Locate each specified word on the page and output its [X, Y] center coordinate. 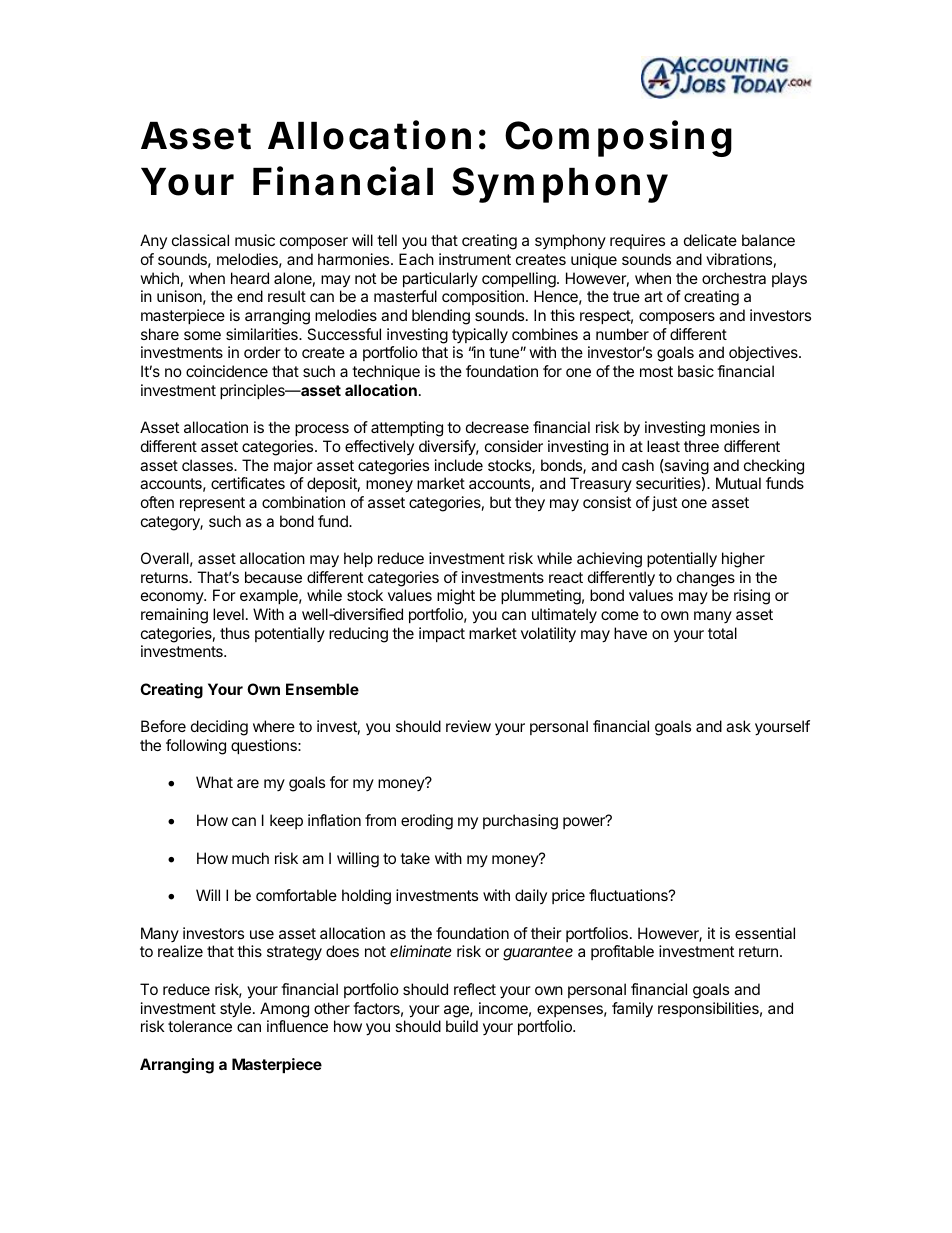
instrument [475, 259]
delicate [710, 240]
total [722, 633]
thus [235, 633]
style [235, 1010]
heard [250, 278]
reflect [475, 989]
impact [442, 634]
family [632, 1010]
